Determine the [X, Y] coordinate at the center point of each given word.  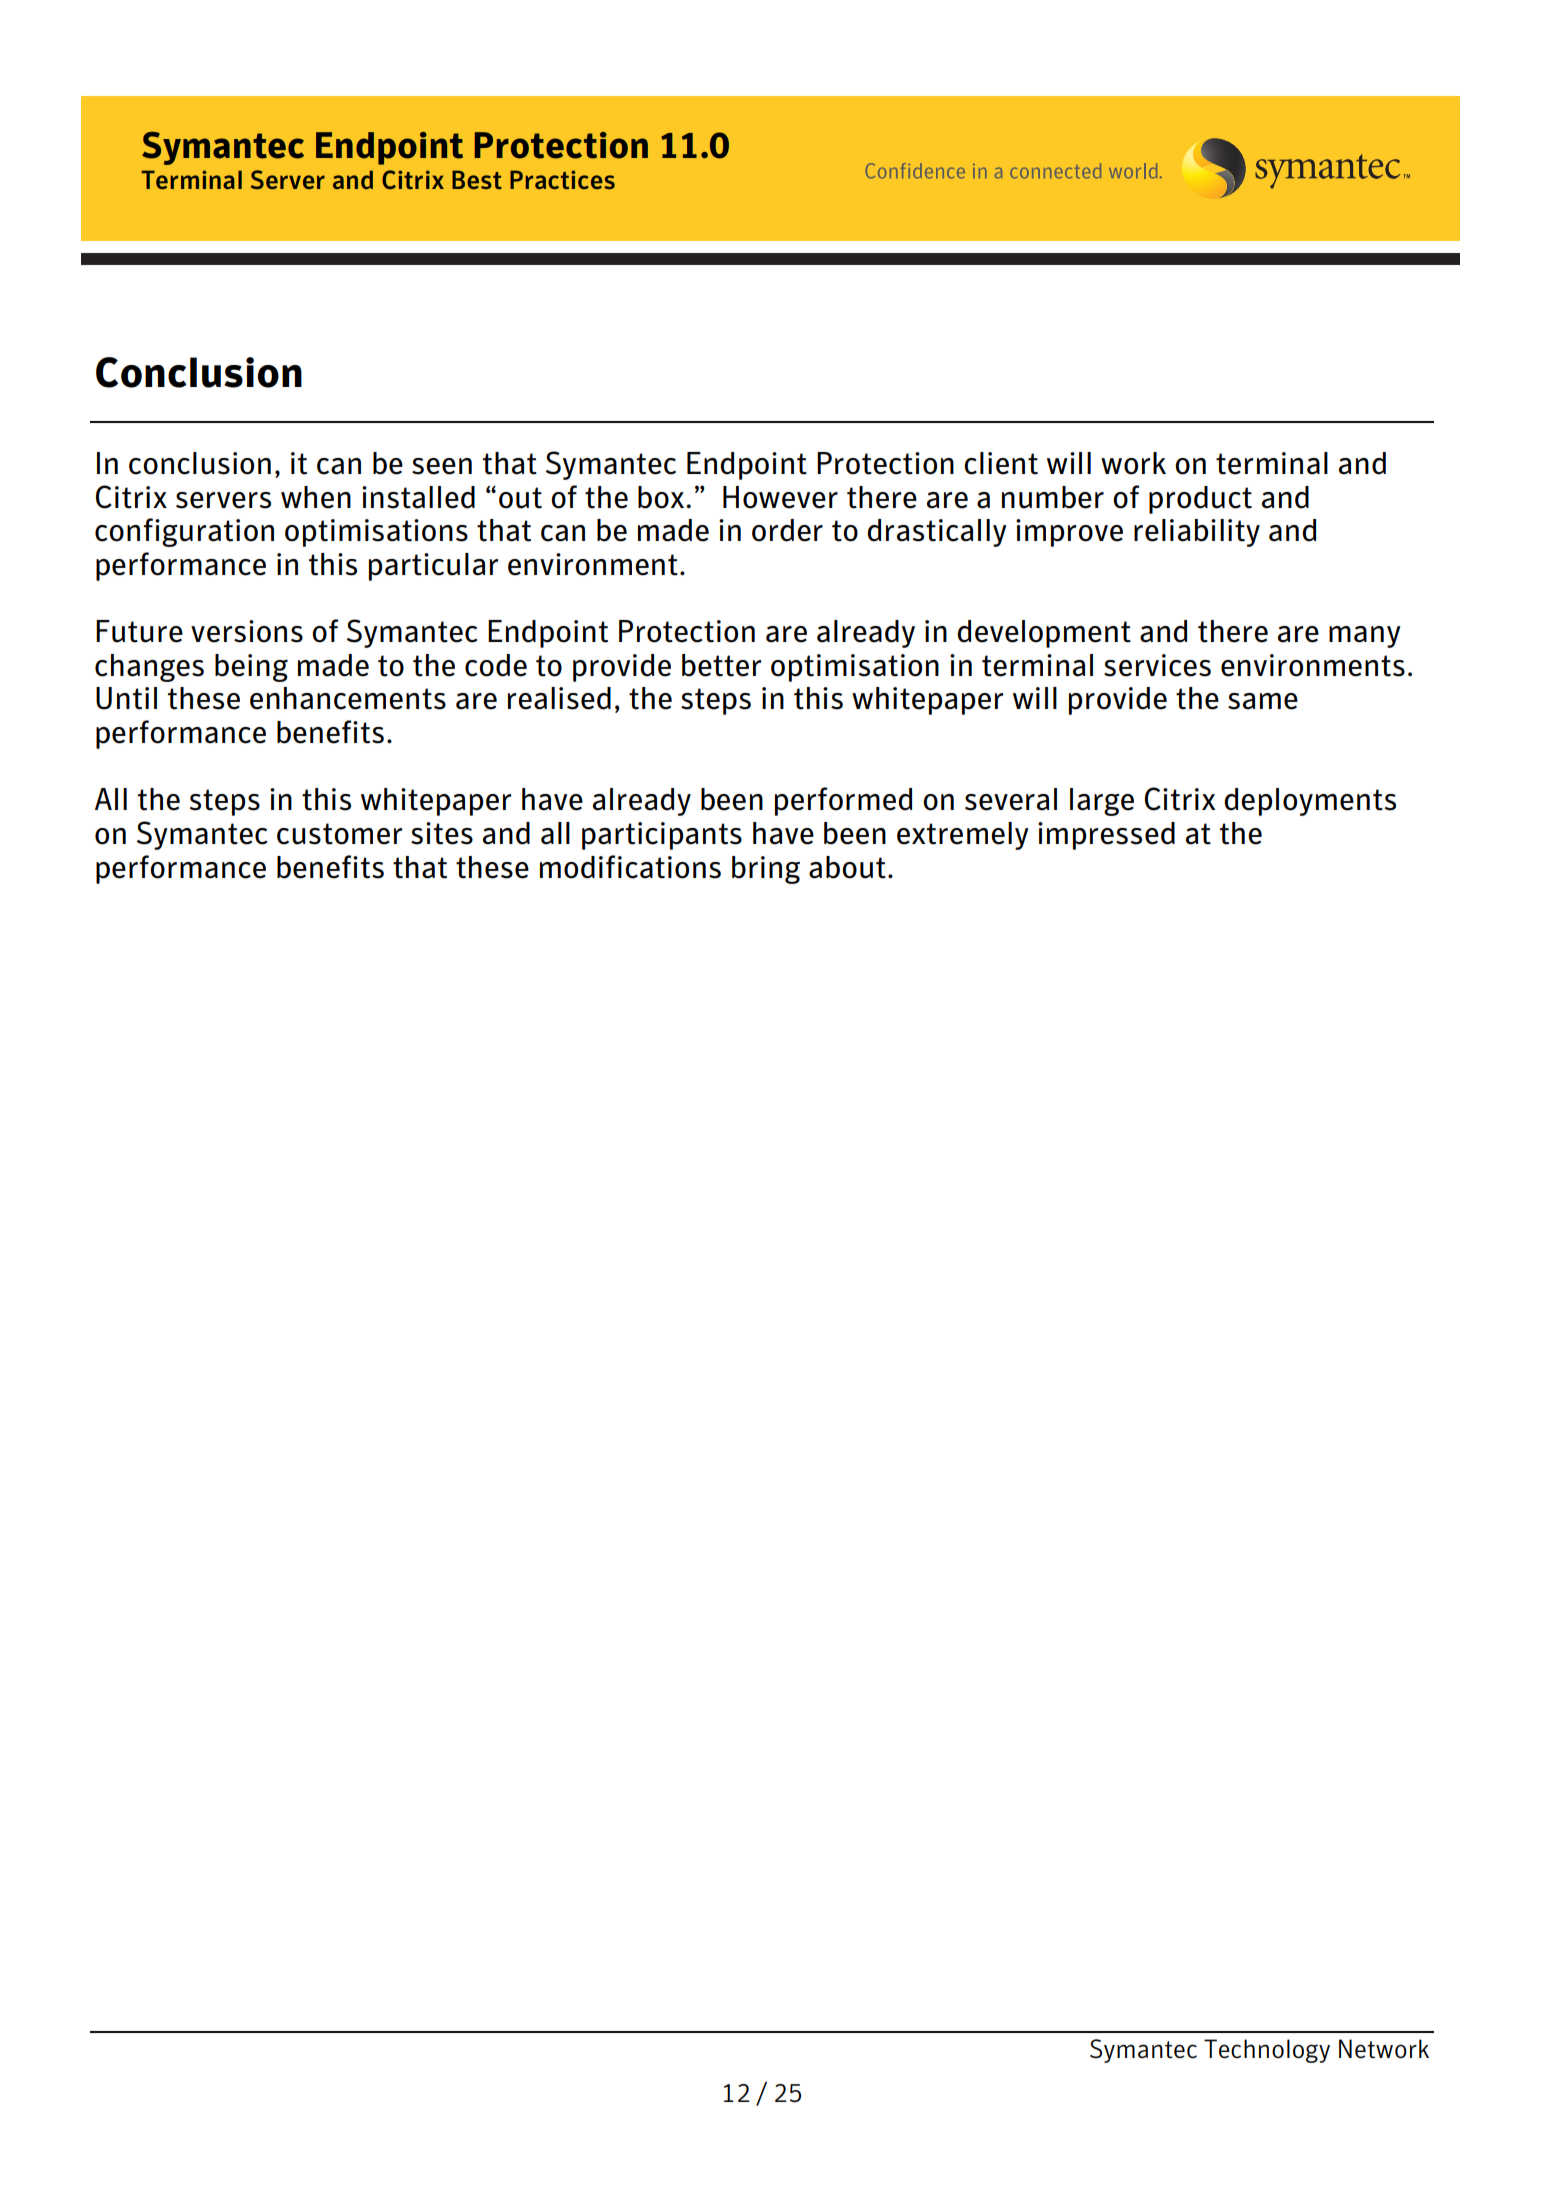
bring [766, 870]
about [847, 867]
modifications [630, 867]
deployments [1310, 802]
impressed [1106, 836]
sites [442, 833]
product [1200, 500]
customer [339, 834]
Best [477, 179]
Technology [1267, 2051]
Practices [562, 179]
